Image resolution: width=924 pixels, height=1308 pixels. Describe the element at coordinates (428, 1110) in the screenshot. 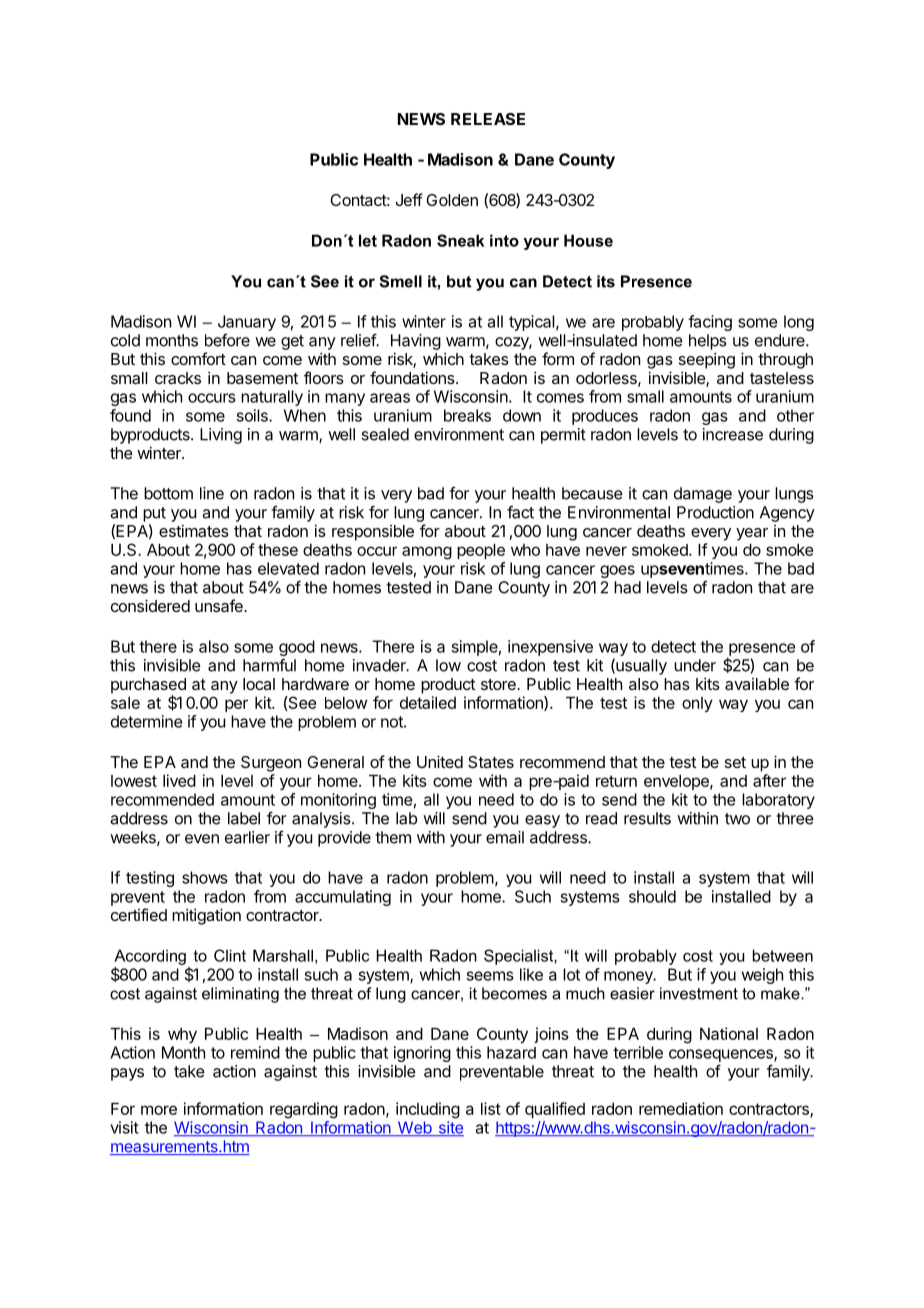

I see `including` at that location.
